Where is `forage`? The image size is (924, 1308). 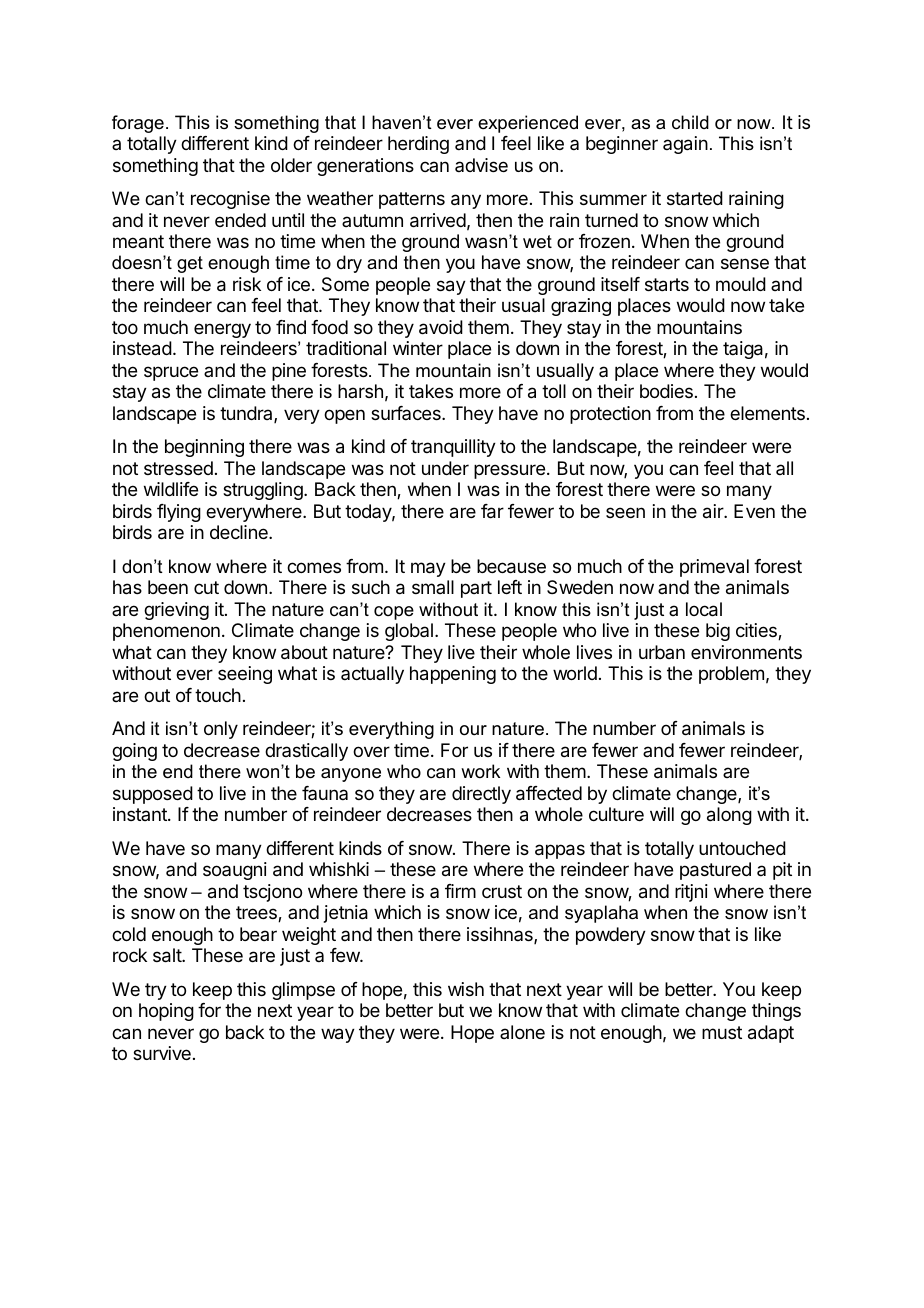 forage is located at coordinates (138, 124).
